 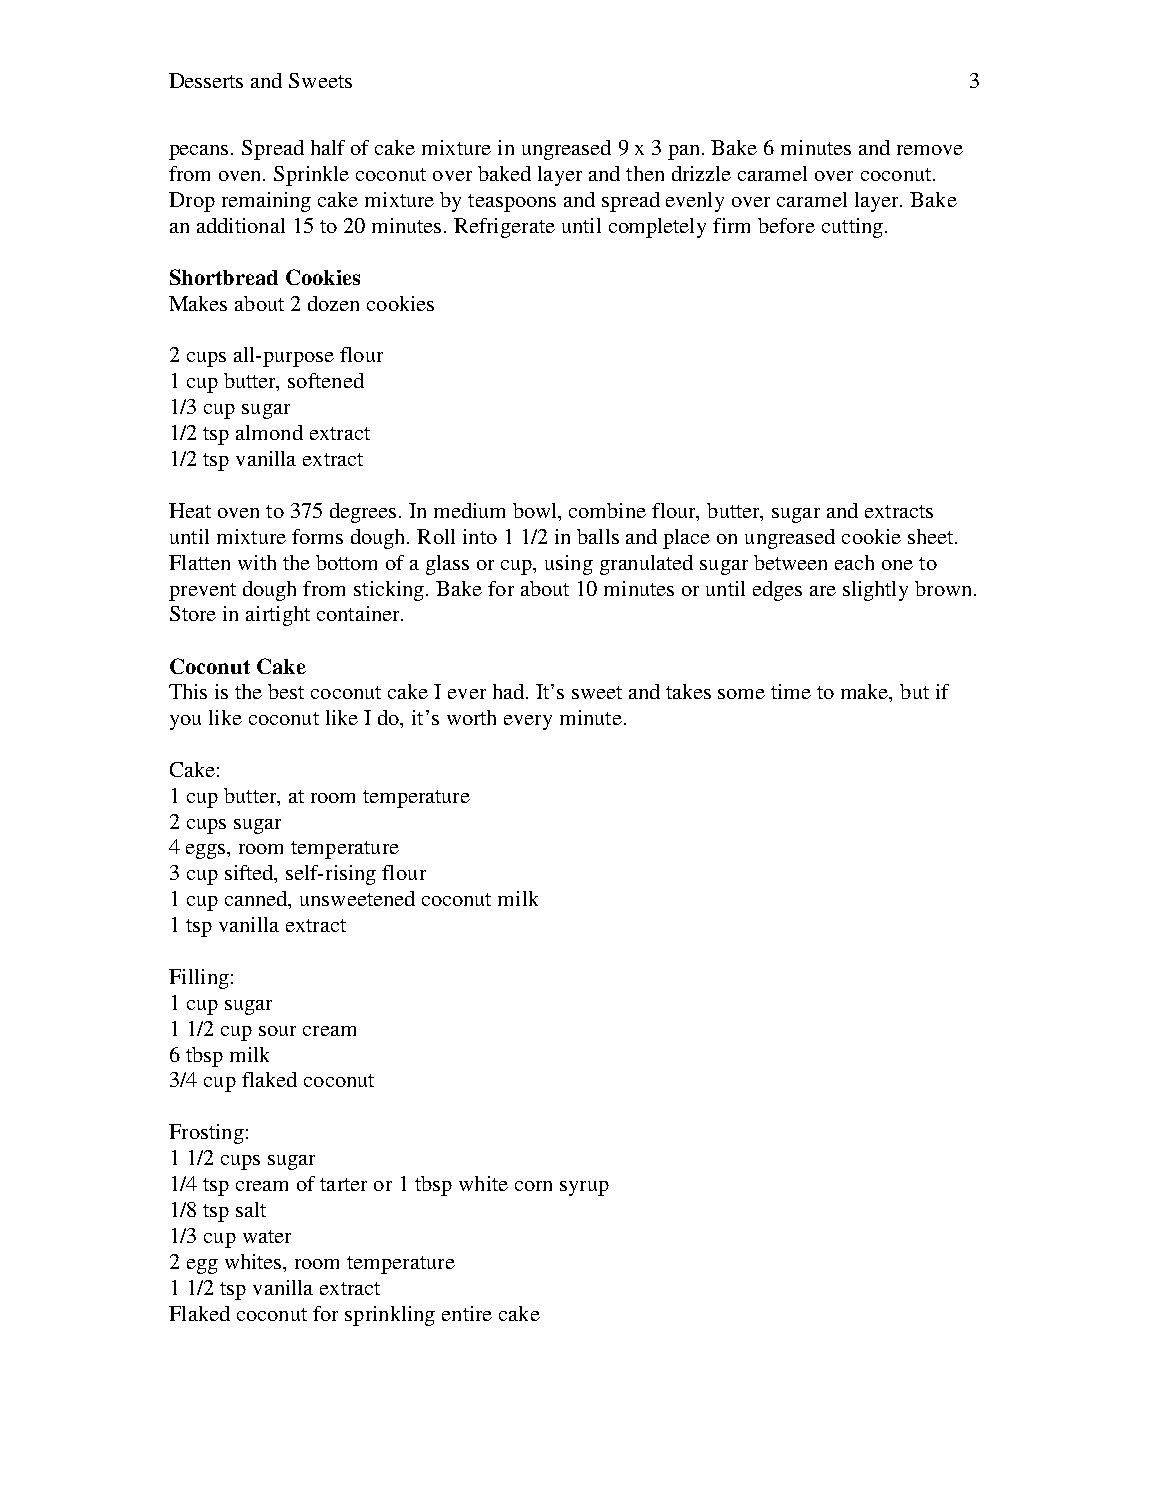 I want to click on then, so click(x=645, y=173).
